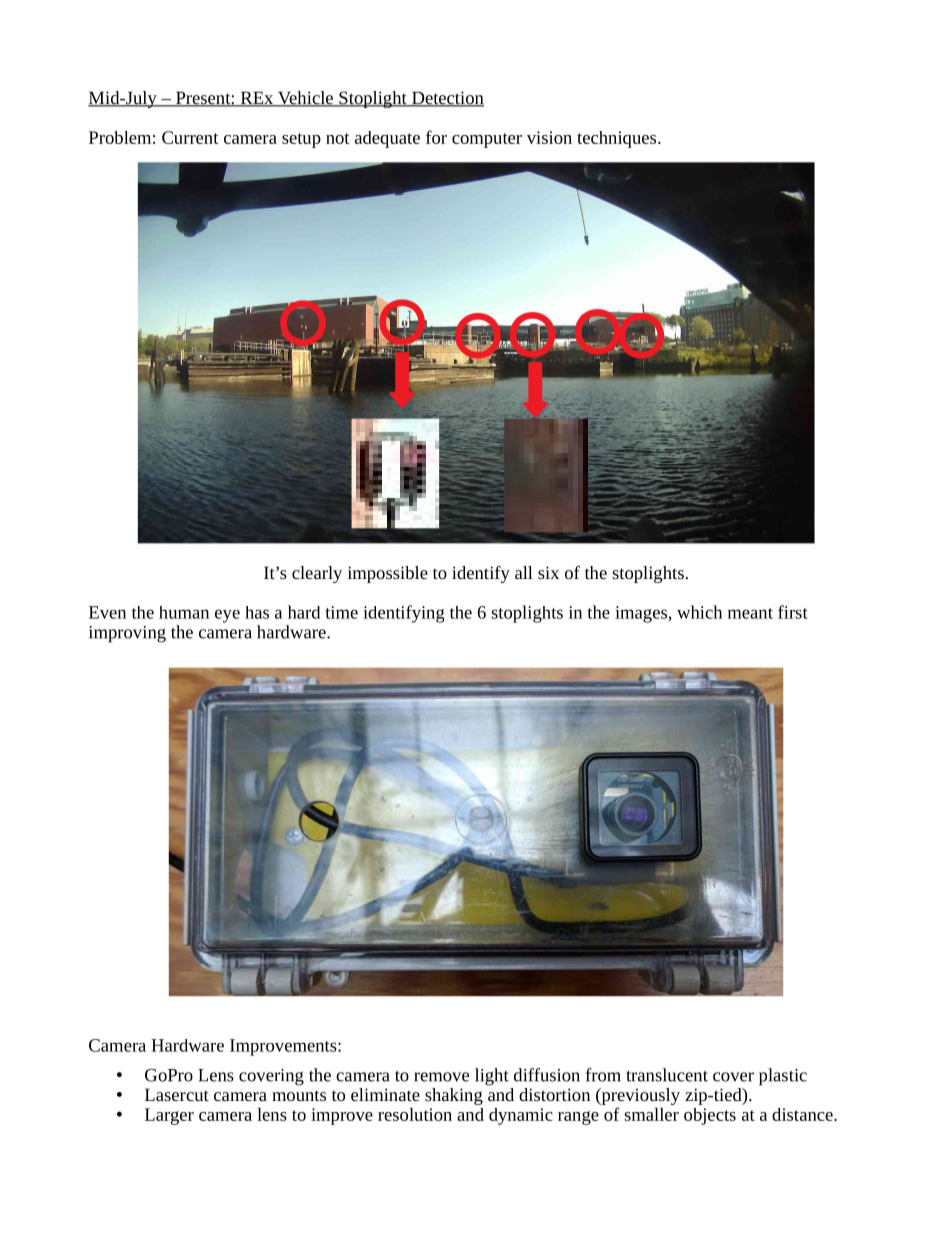 Image resolution: width=952 pixels, height=1233 pixels. What do you see at coordinates (190, 137) in the page?
I see `Current` at bounding box center [190, 137].
